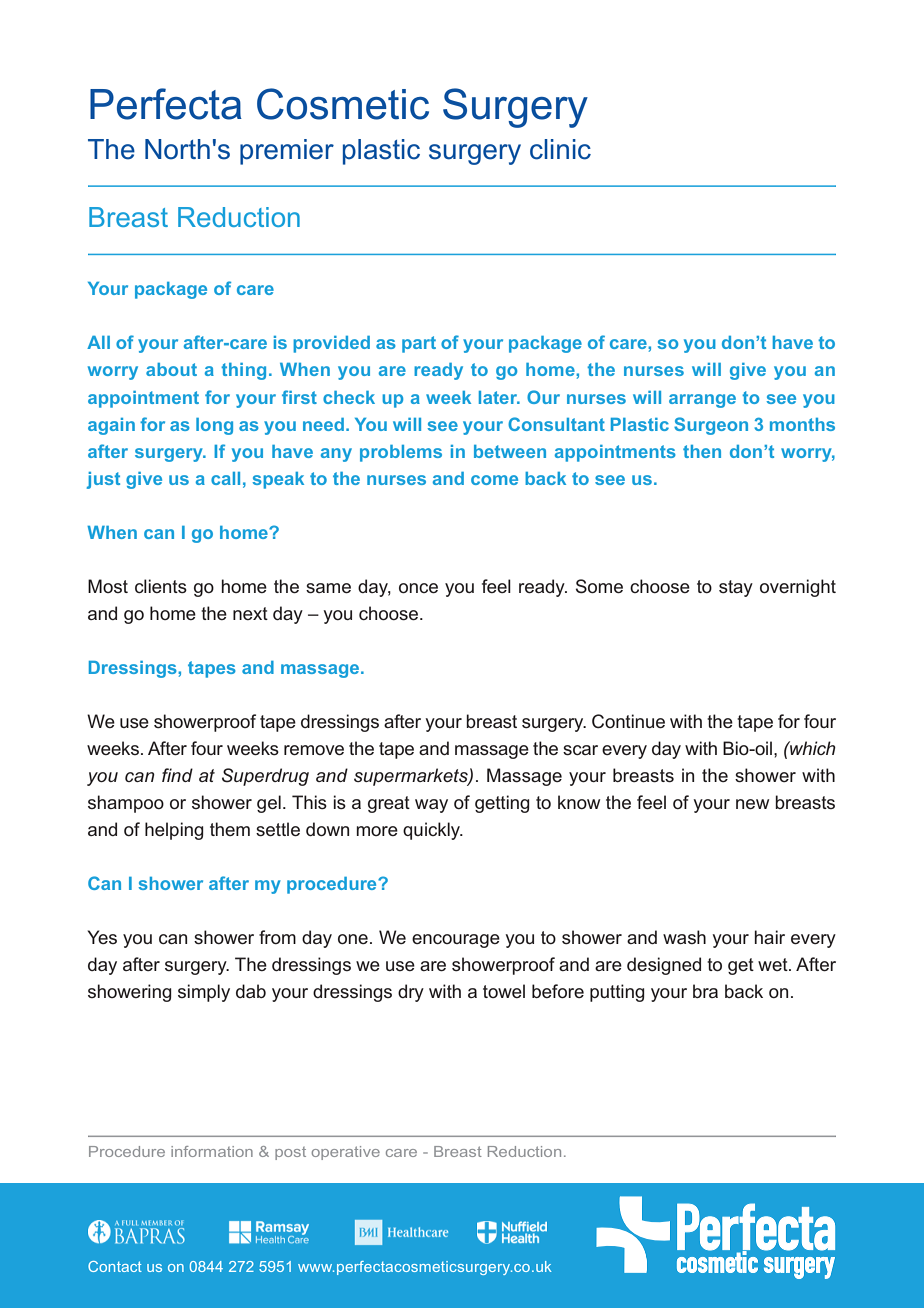 The height and width of the page is (1308, 924). What do you see at coordinates (736, 588) in the page?
I see `stay` at bounding box center [736, 588].
